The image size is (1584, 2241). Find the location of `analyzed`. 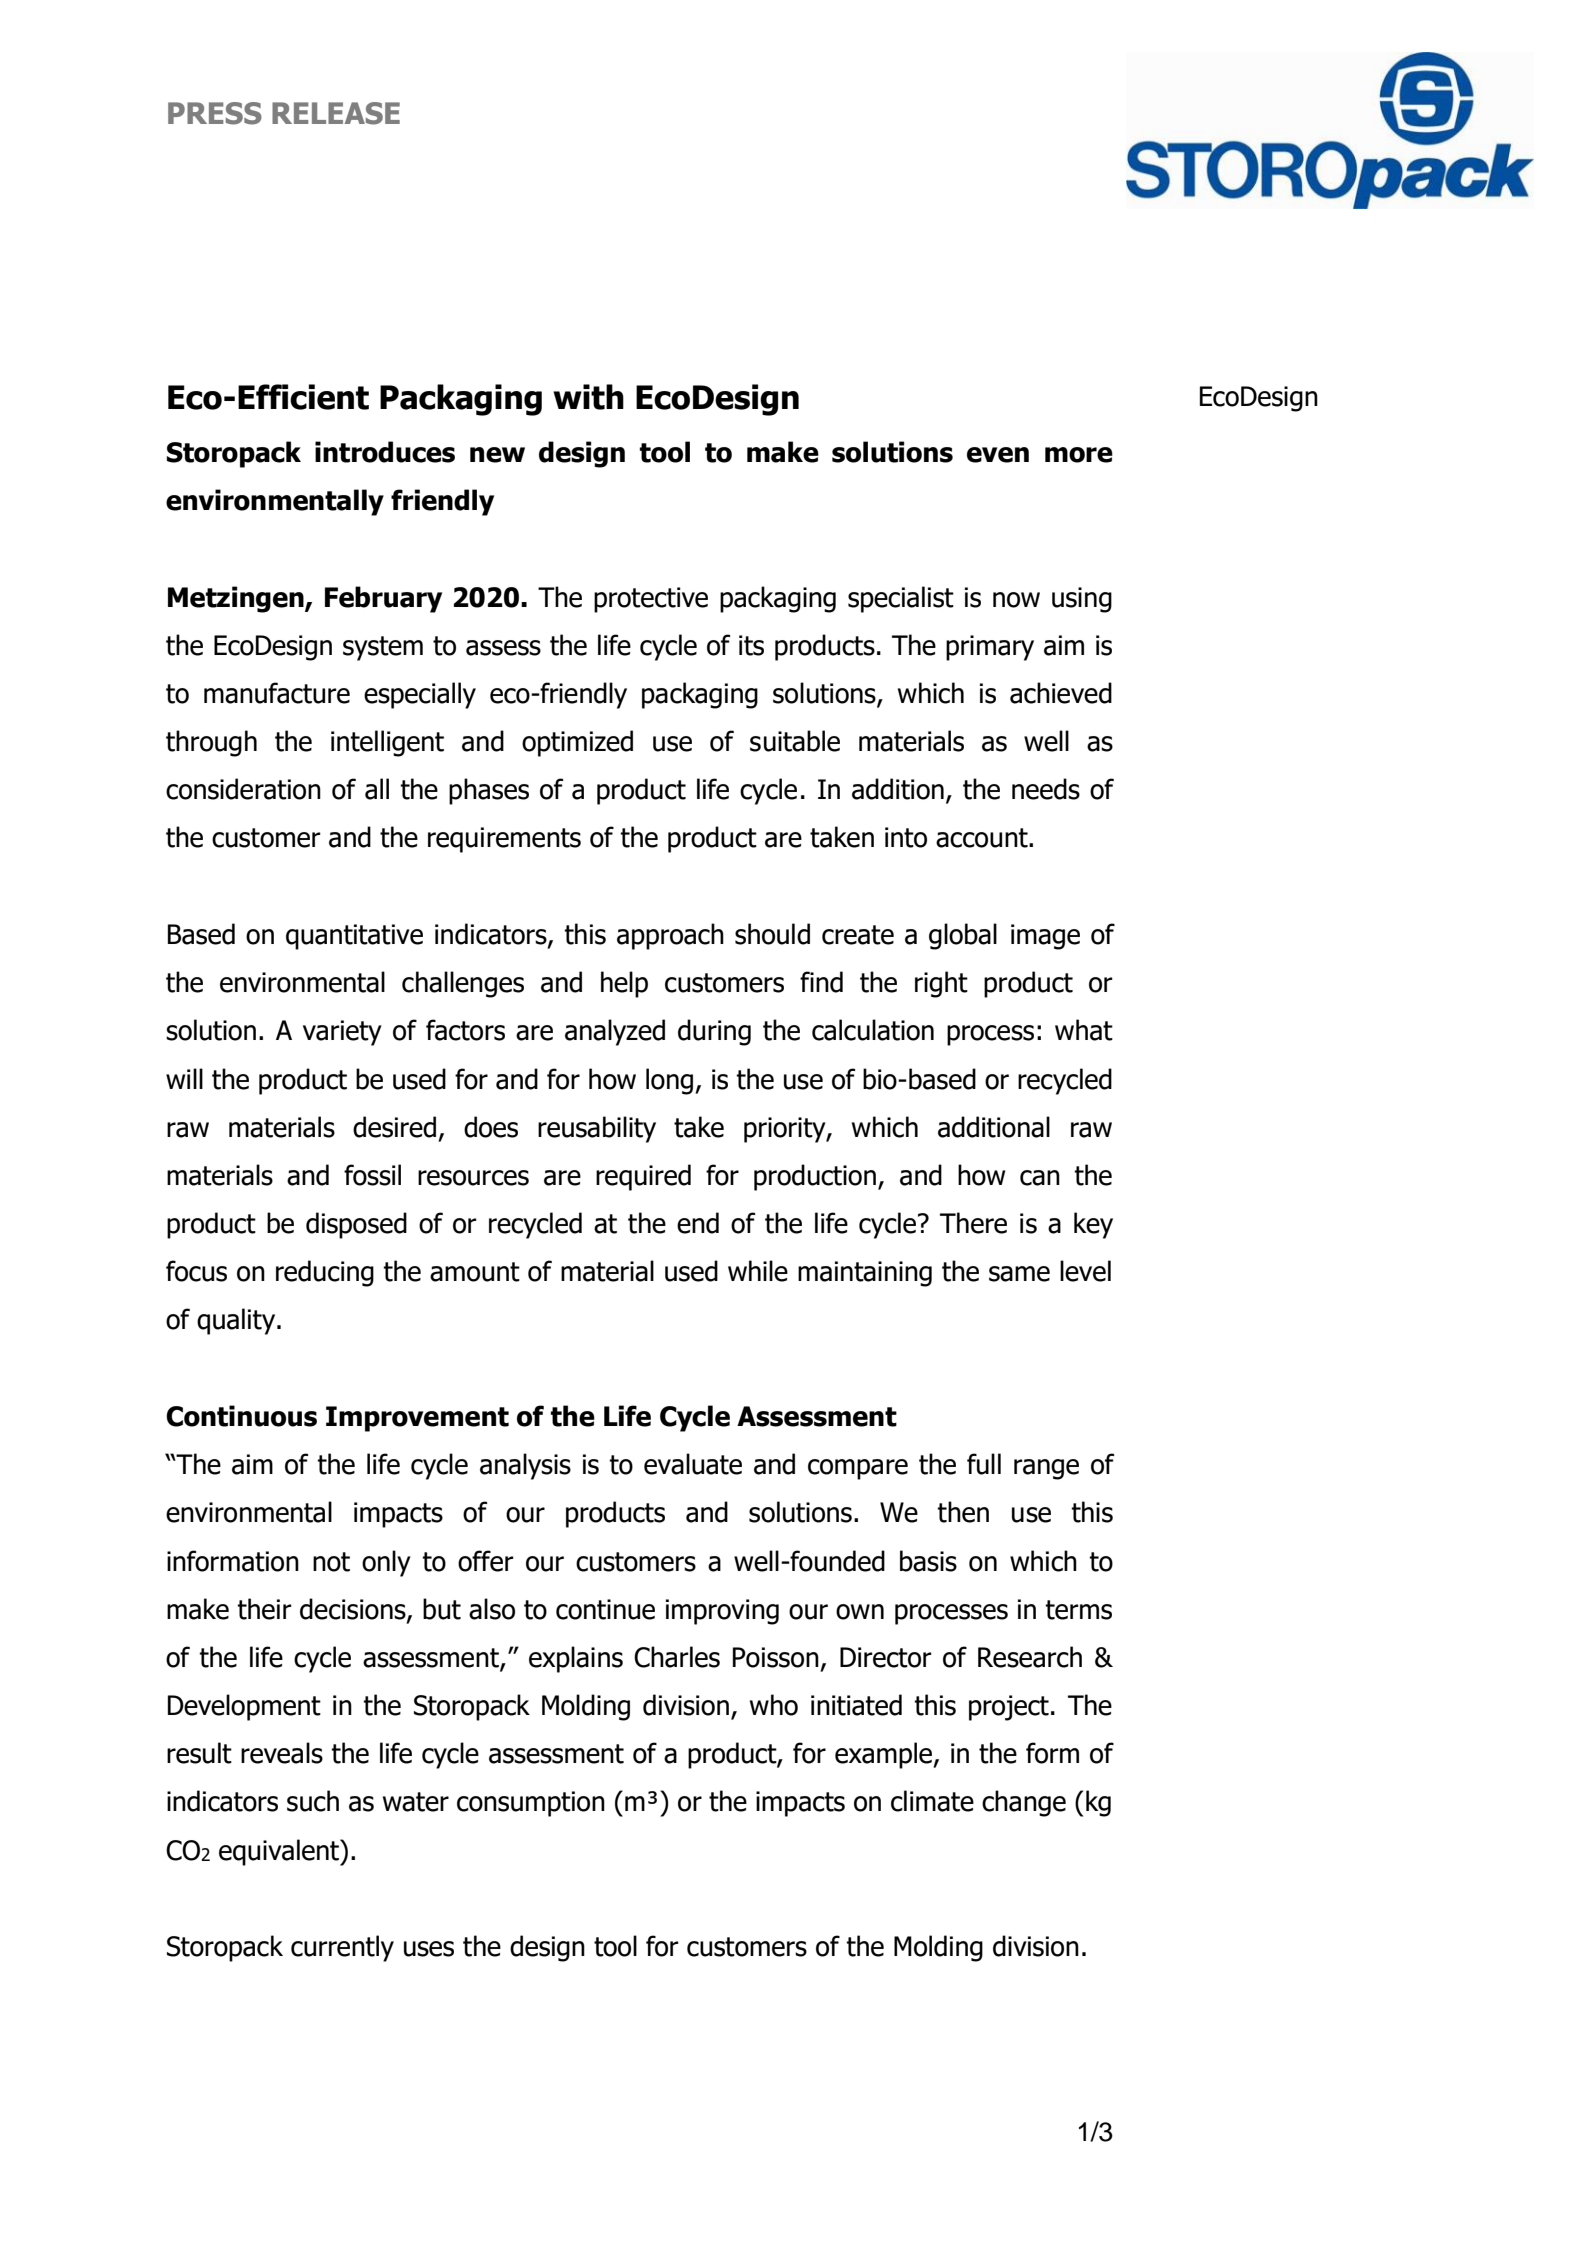

analyzed is located at coordinates (615, 1032).
